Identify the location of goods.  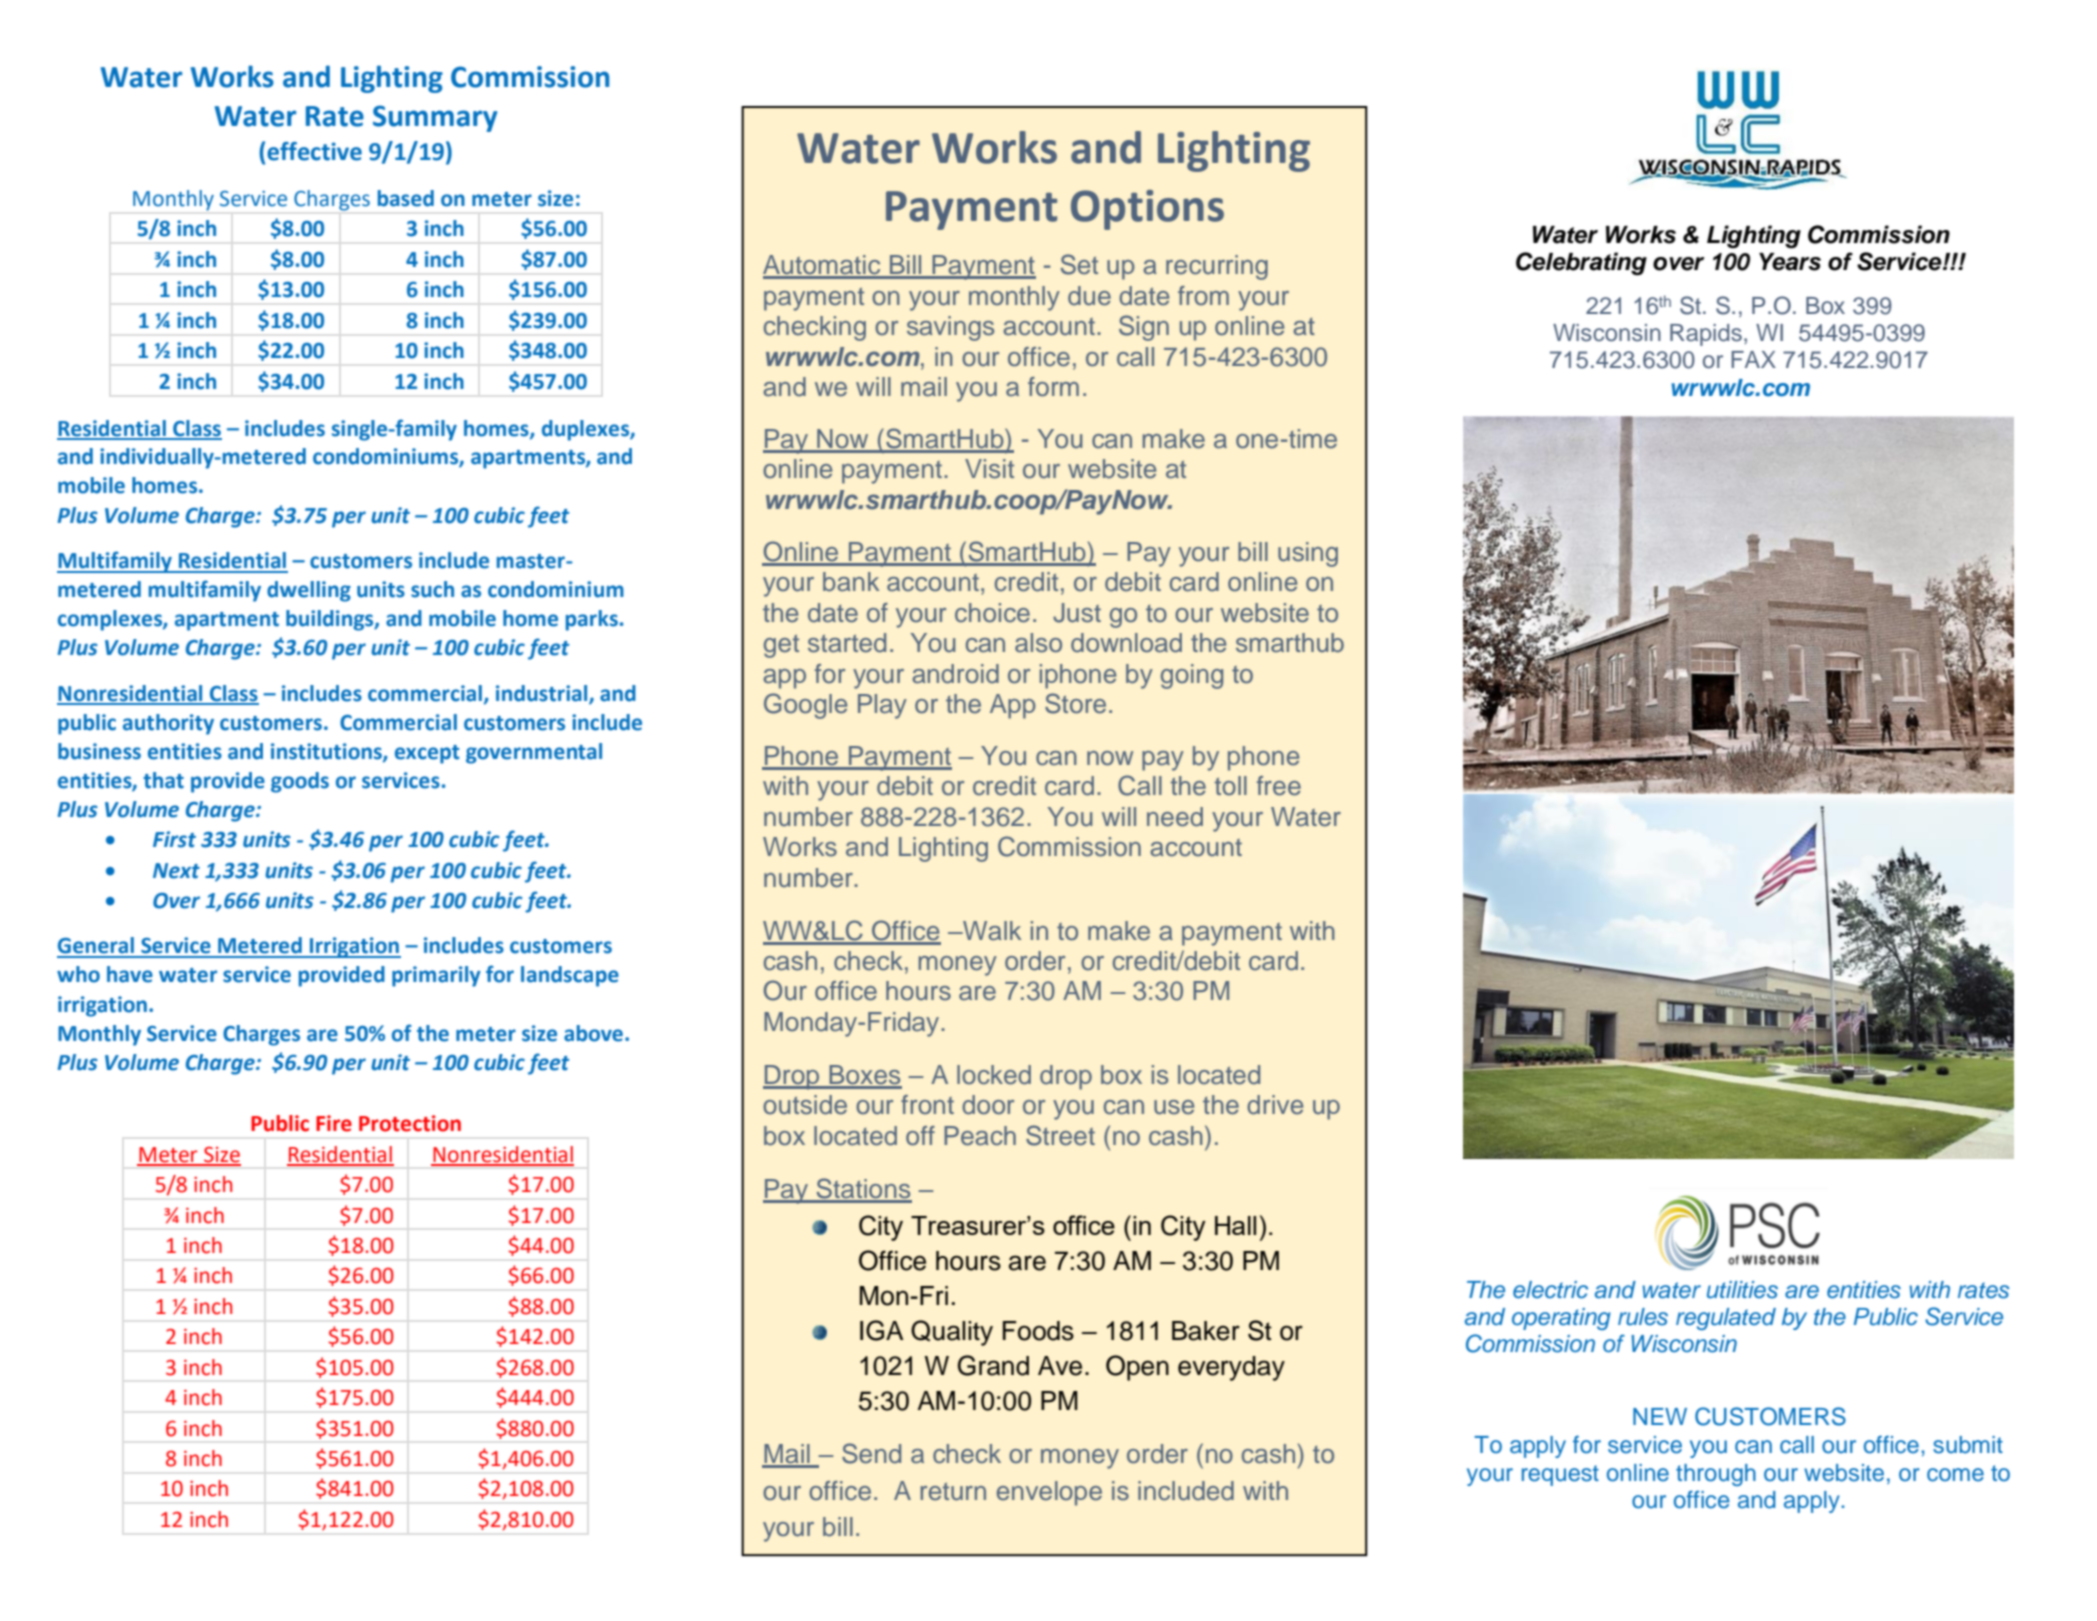
(300, 782).
